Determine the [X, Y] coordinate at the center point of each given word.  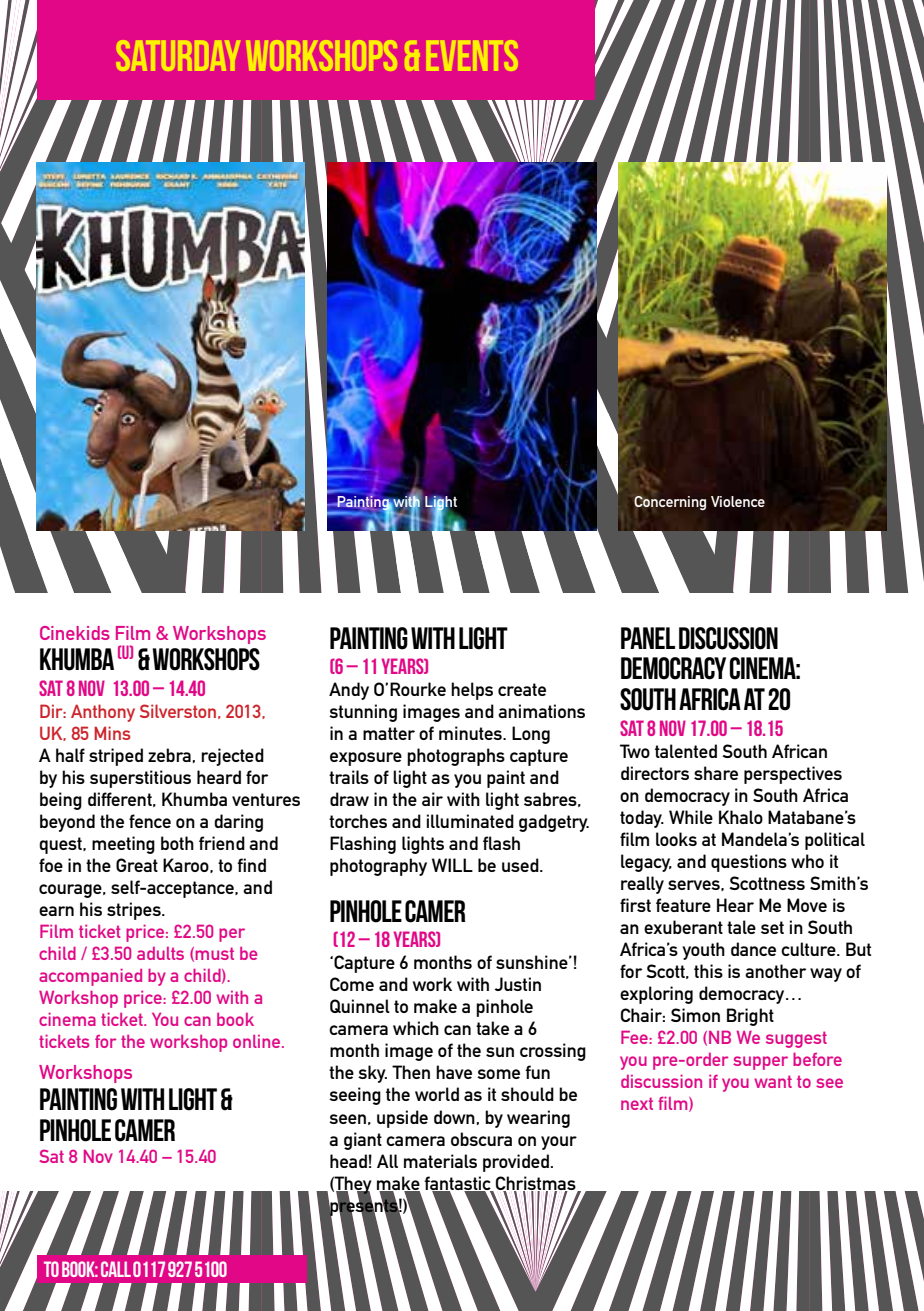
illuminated [470, 821]
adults [160, 953]
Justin [517, 984]
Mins [112, 733]
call [116, 1269]
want [773, 1081]
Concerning [670, 503]
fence [150, 821]
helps [472, 691]
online [258, 1041]
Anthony [103, 713]
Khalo [741, 817]
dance [753, 949]
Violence [738, 501]
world [437, 1094]
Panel [648, 638]
